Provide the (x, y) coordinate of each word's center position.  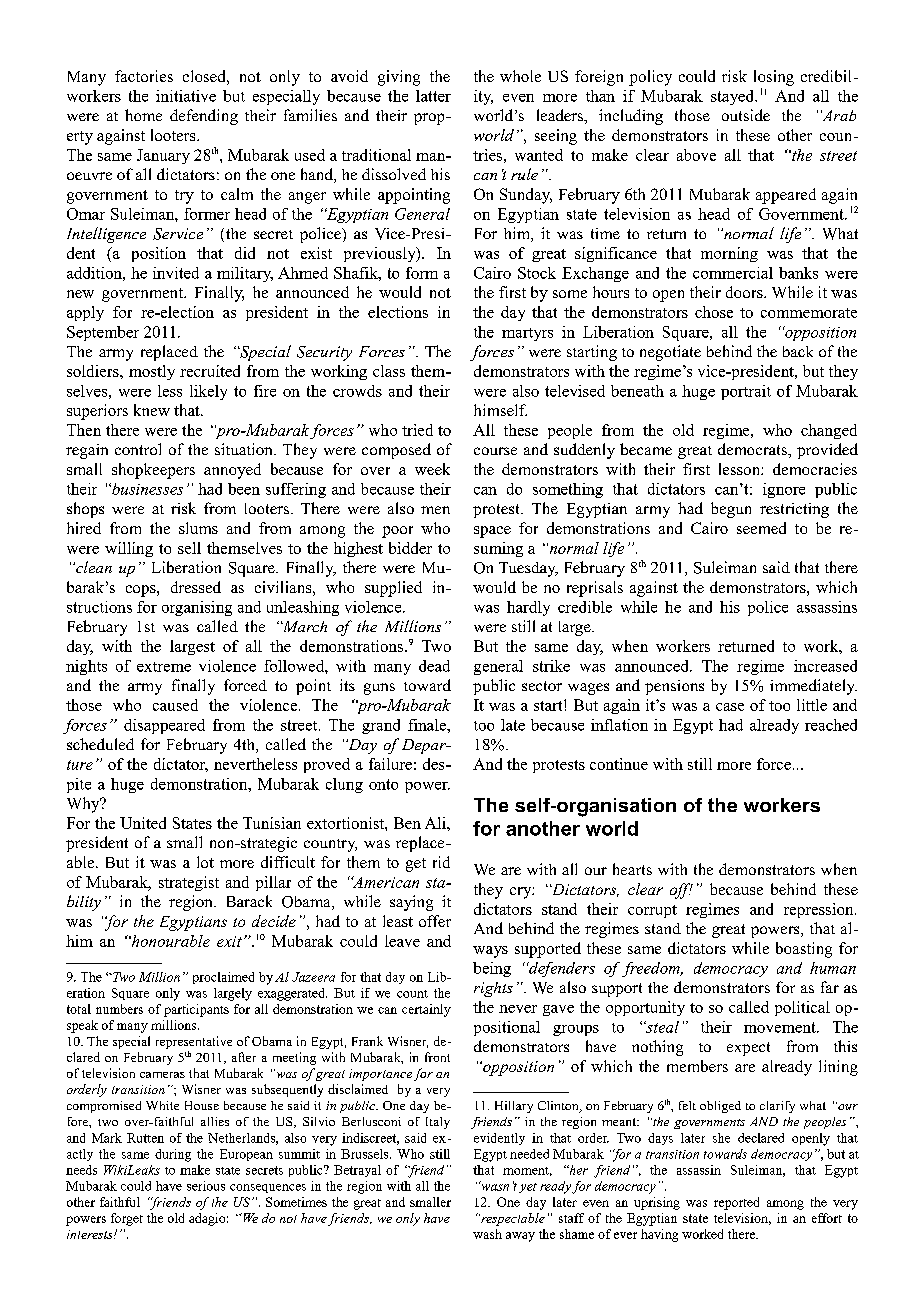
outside (746, 115)
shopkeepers (153, 471)
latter (433, 96)
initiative (186, 96)
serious (206, 1186)
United (143, 823)
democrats (753, 449)
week (432, 469)
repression (820, 910)
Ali (436, 823)
